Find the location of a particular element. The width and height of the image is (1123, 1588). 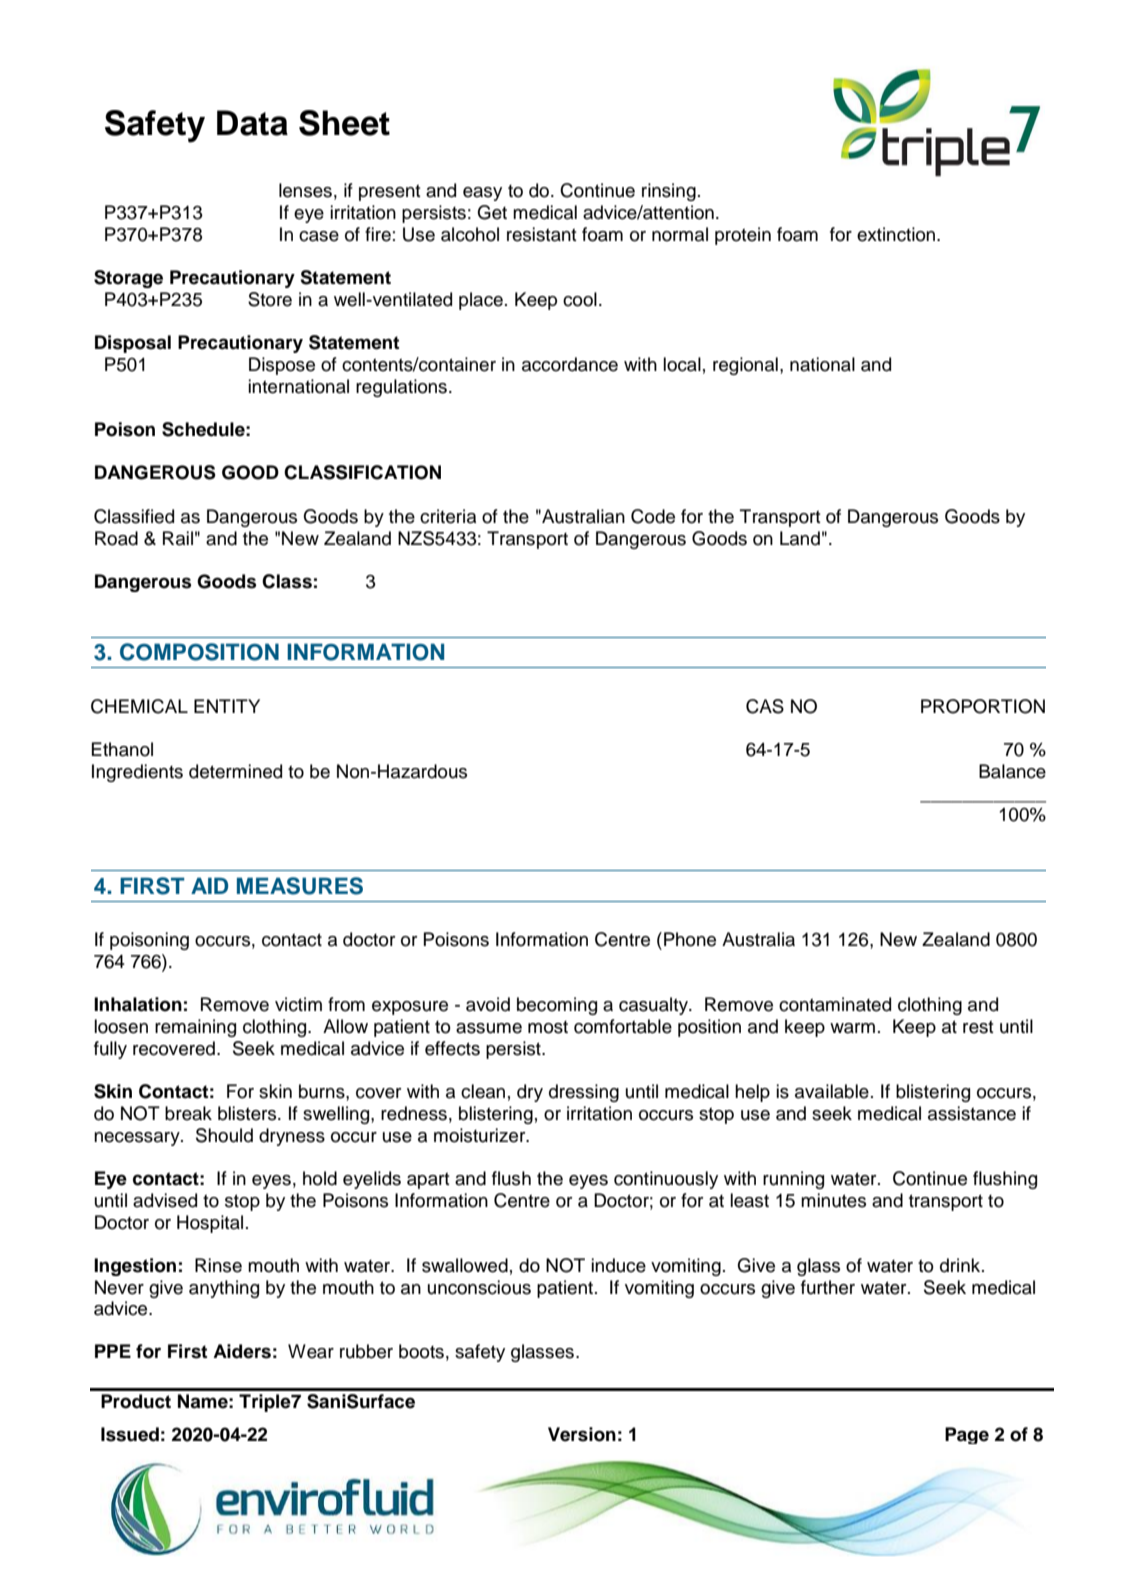

determined is located at coordinates (235, 771).
